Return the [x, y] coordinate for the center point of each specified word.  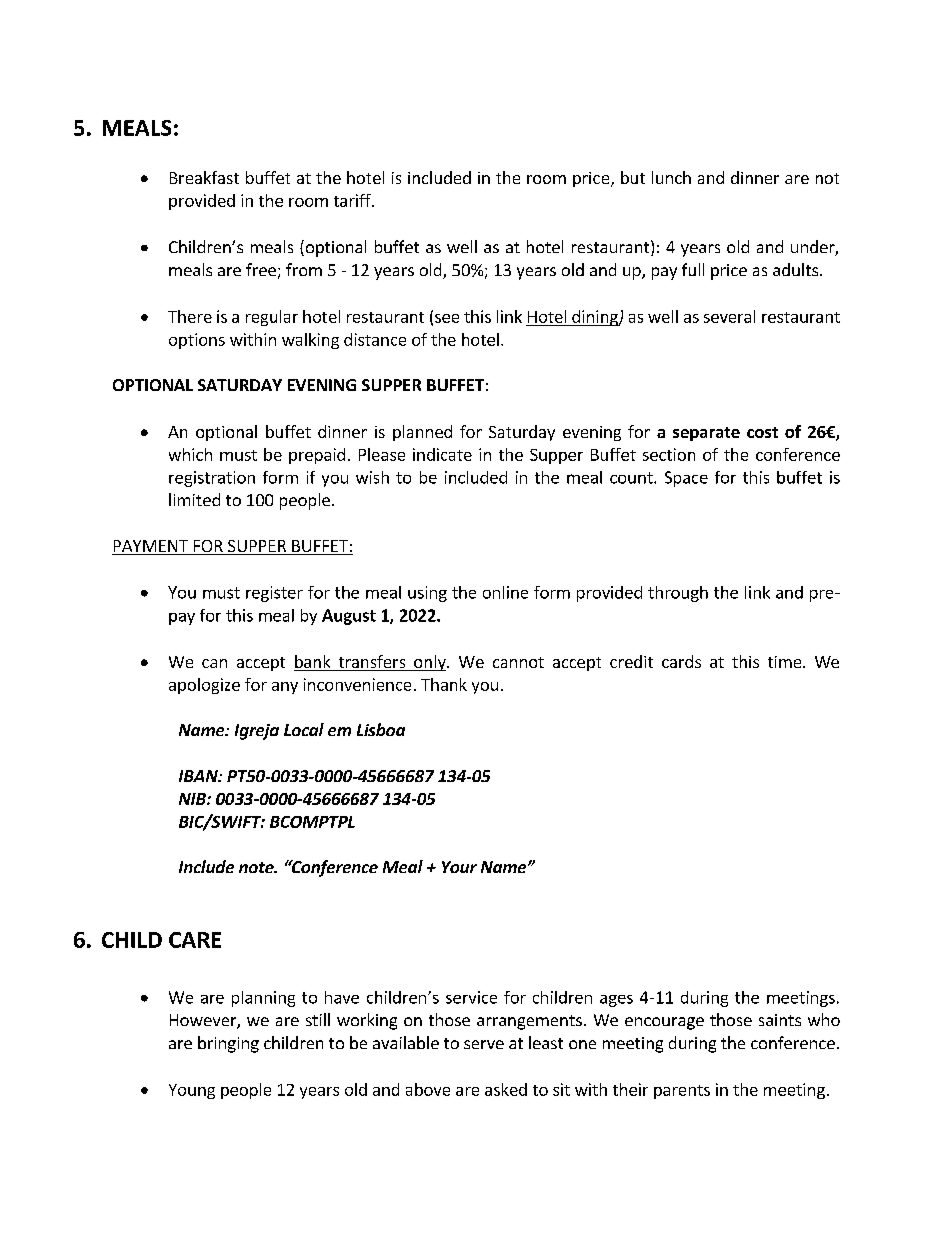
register [274, 594]
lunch [671, 177]
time [786, 662]
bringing [228, 1044]
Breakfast [204, 177]
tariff [353, 200]
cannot [518, 662]
